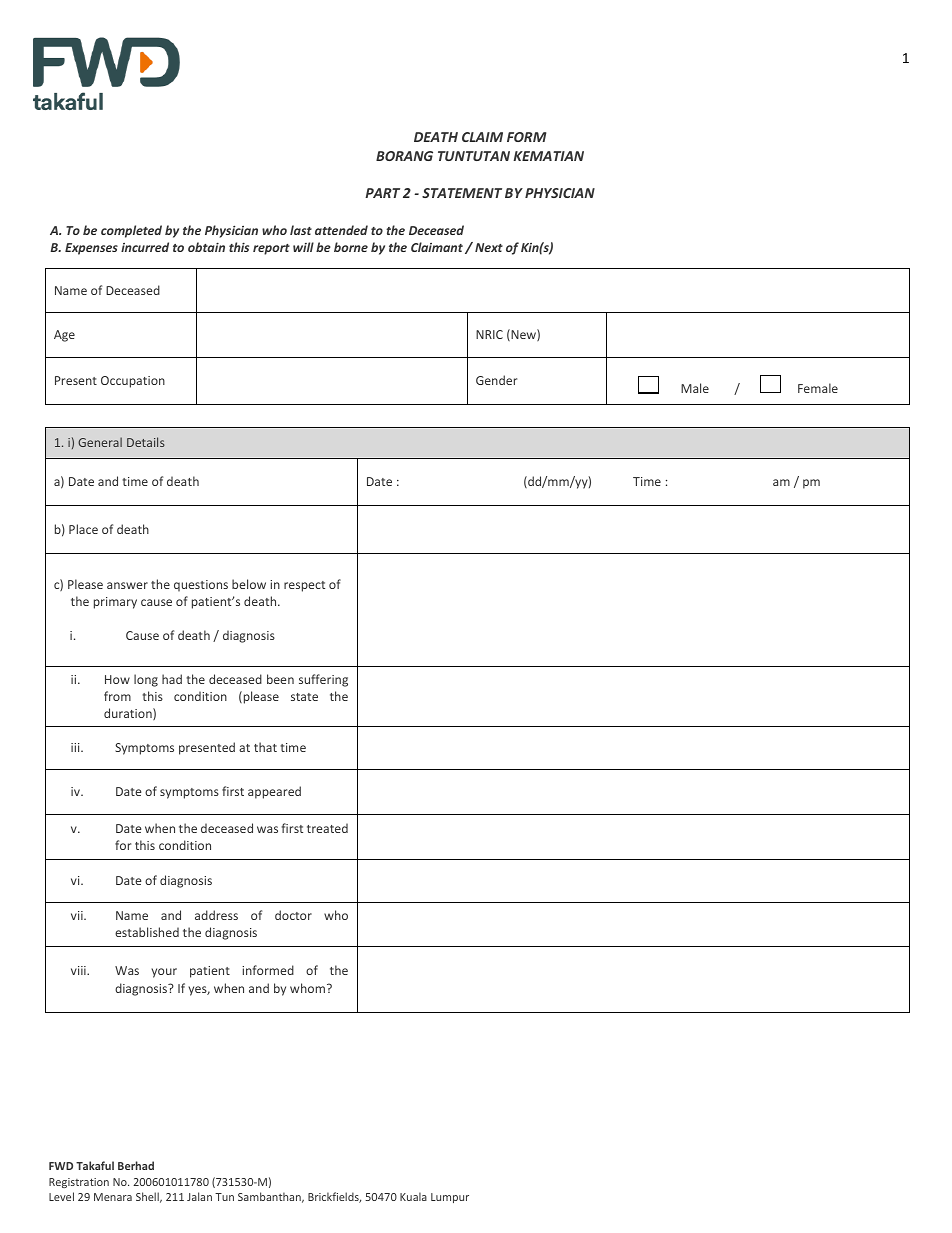  What do you see at coordinates (489, 247) in the image?
I see `Next` at bounding box center [489, 247].
